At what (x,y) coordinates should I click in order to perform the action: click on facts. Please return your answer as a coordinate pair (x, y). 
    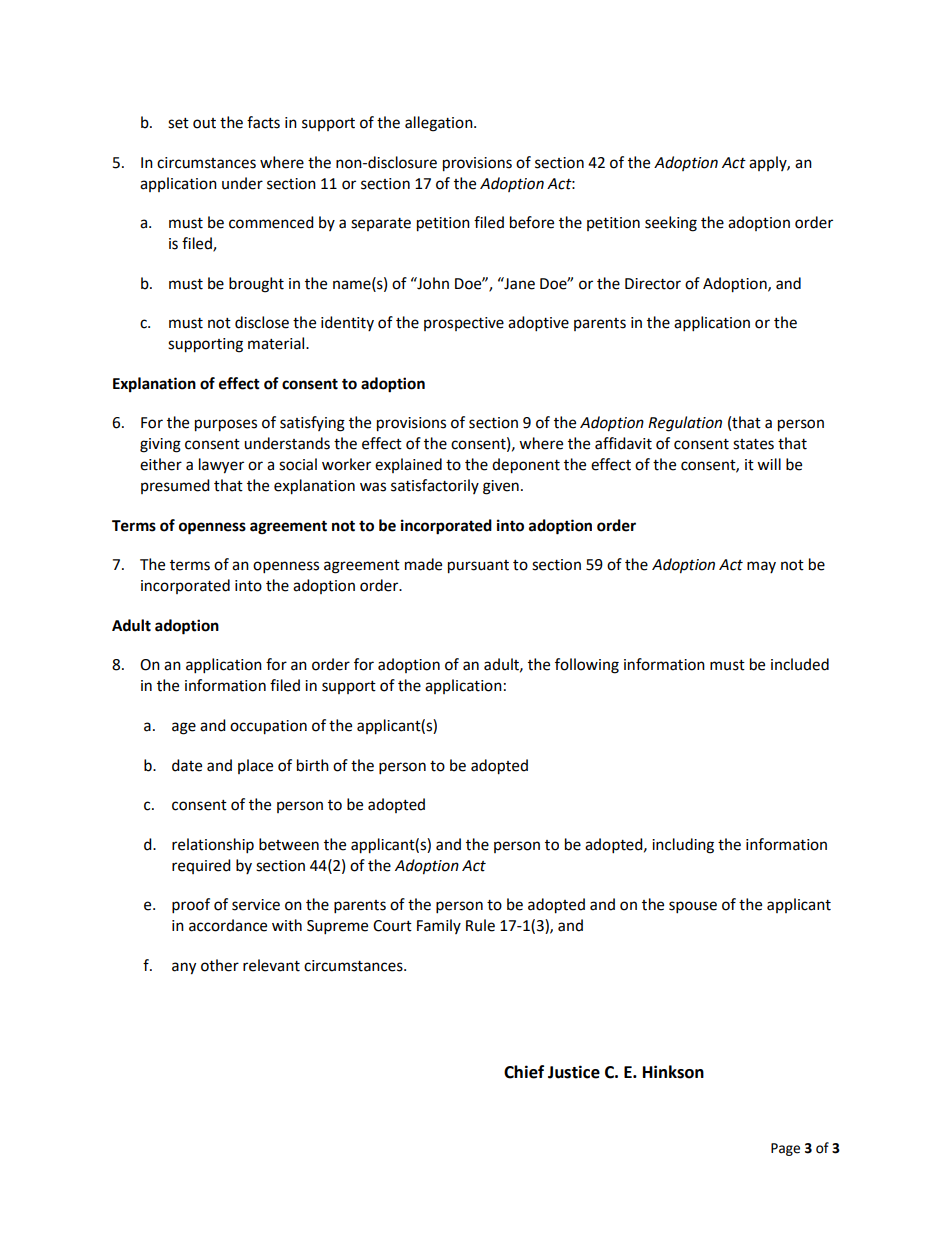
    Looking at the image, I should click on (263, 122).
